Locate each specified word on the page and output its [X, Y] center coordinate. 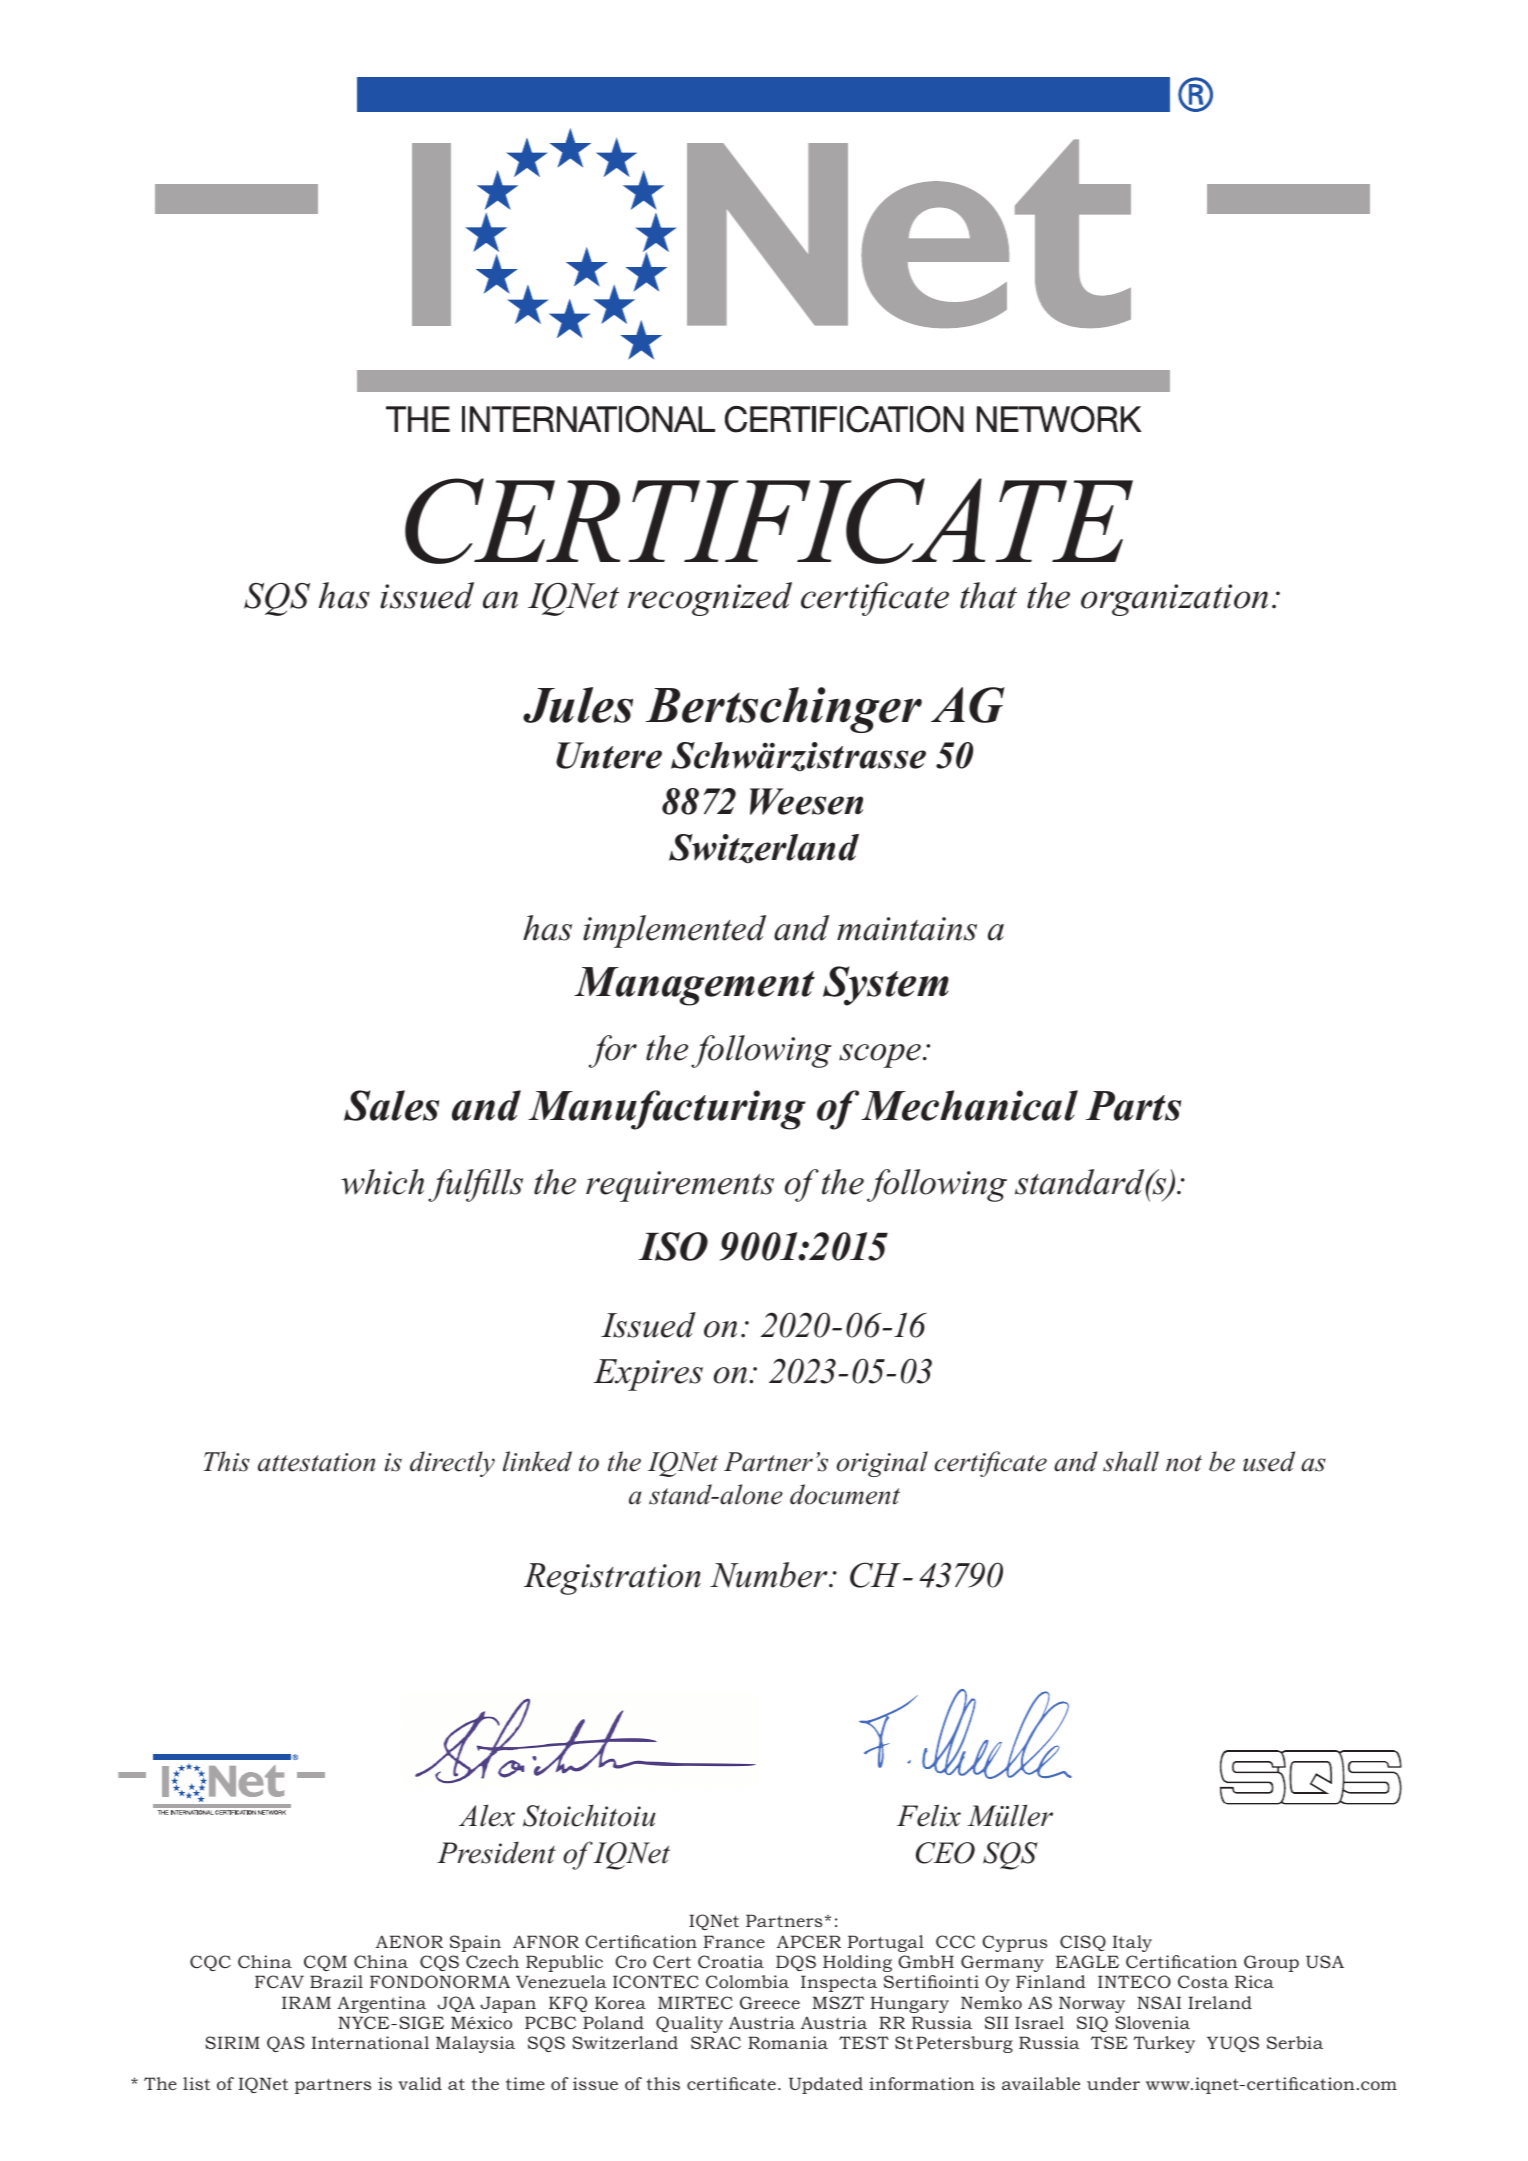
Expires [648, 1375]
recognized [710, 599]
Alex [487, 1815]
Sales [391, 1105]
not [1184, 1463]
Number [770, 1575]
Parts [1133, 1106]
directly [452, 1464]
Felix [929, 1815]
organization [1174, 600]
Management [694, 986]
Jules [578, 705]
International [370, 2042]
